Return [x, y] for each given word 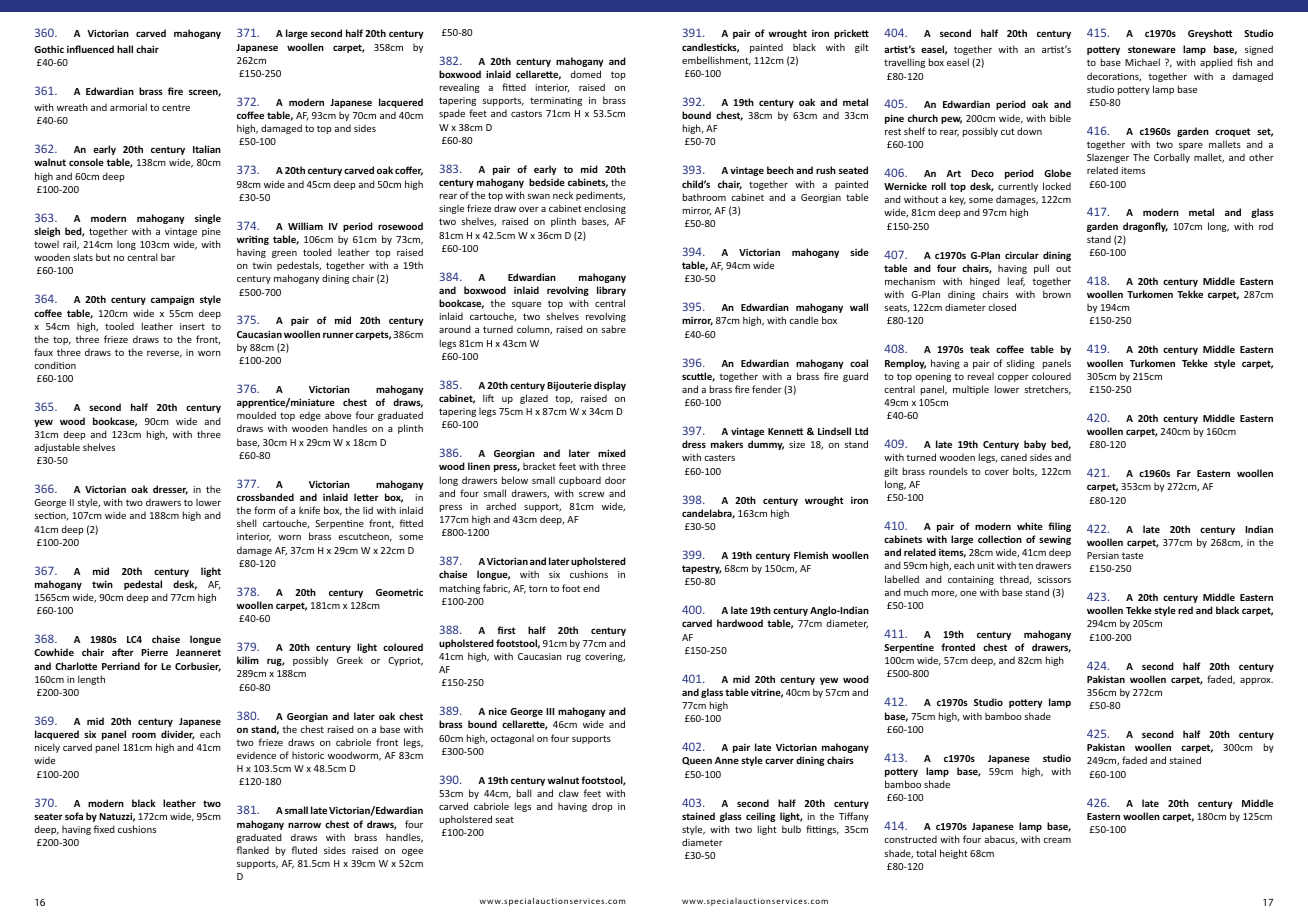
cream [1057, 840]
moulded [256, 415]
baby [1035, 445]
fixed [104, 829]
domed [585, 74]
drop [602, 807]
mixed [612, 453]
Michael [1142, 62]
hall [125, 49]
